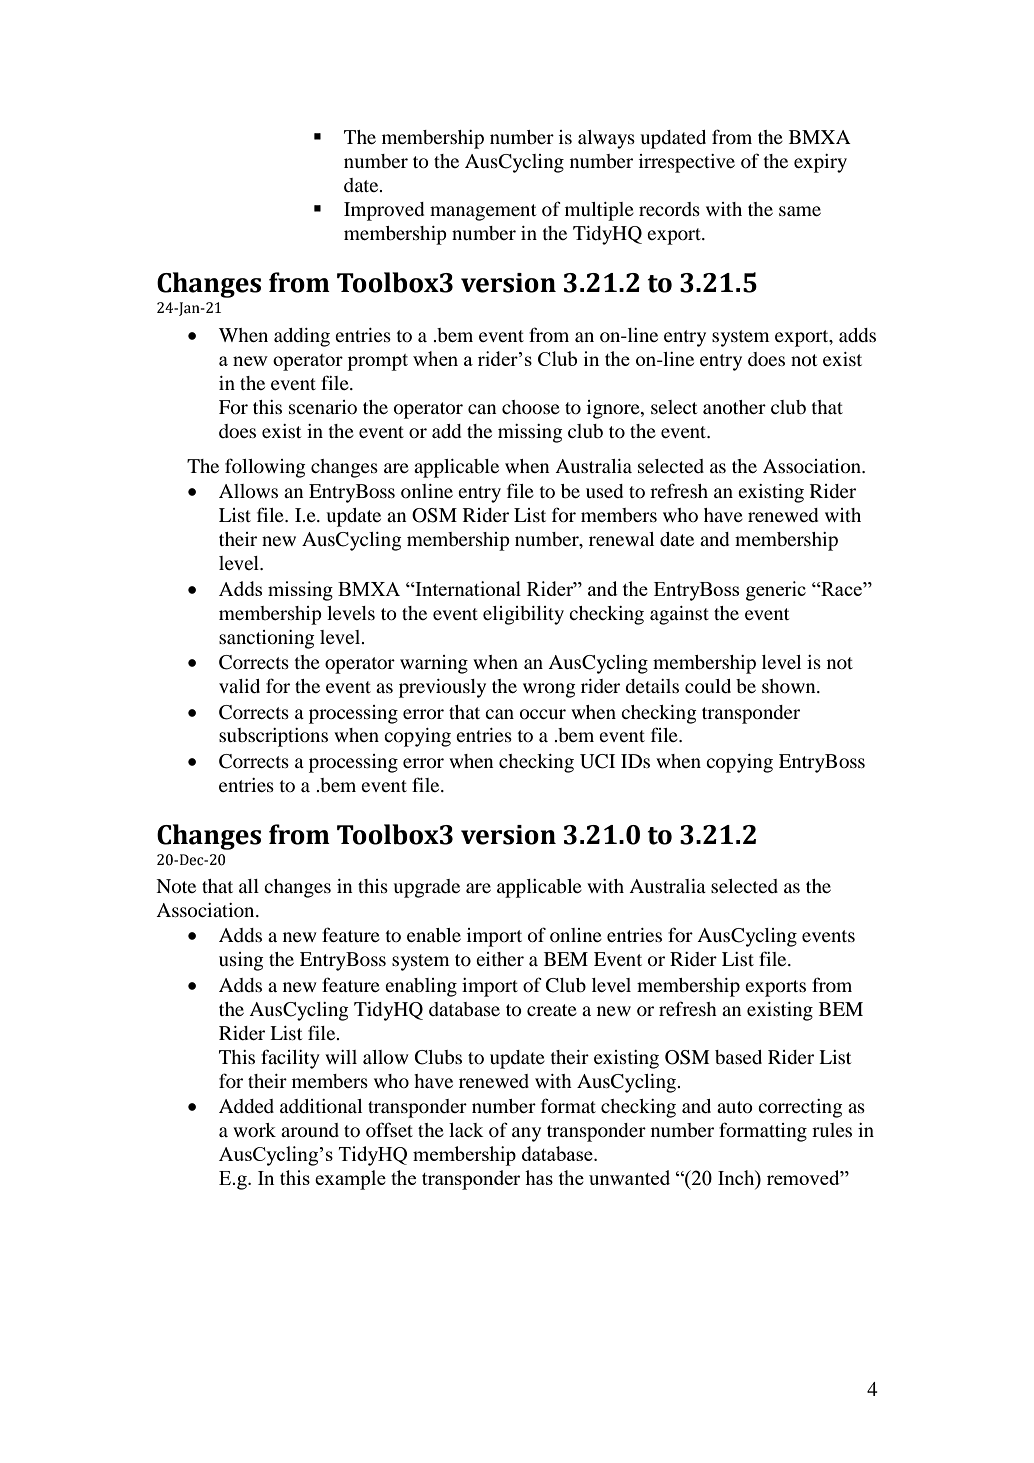  What do you see at coordinates (483, 212) in the screenshot?
I see `management` at bounding box center [483, 212].
